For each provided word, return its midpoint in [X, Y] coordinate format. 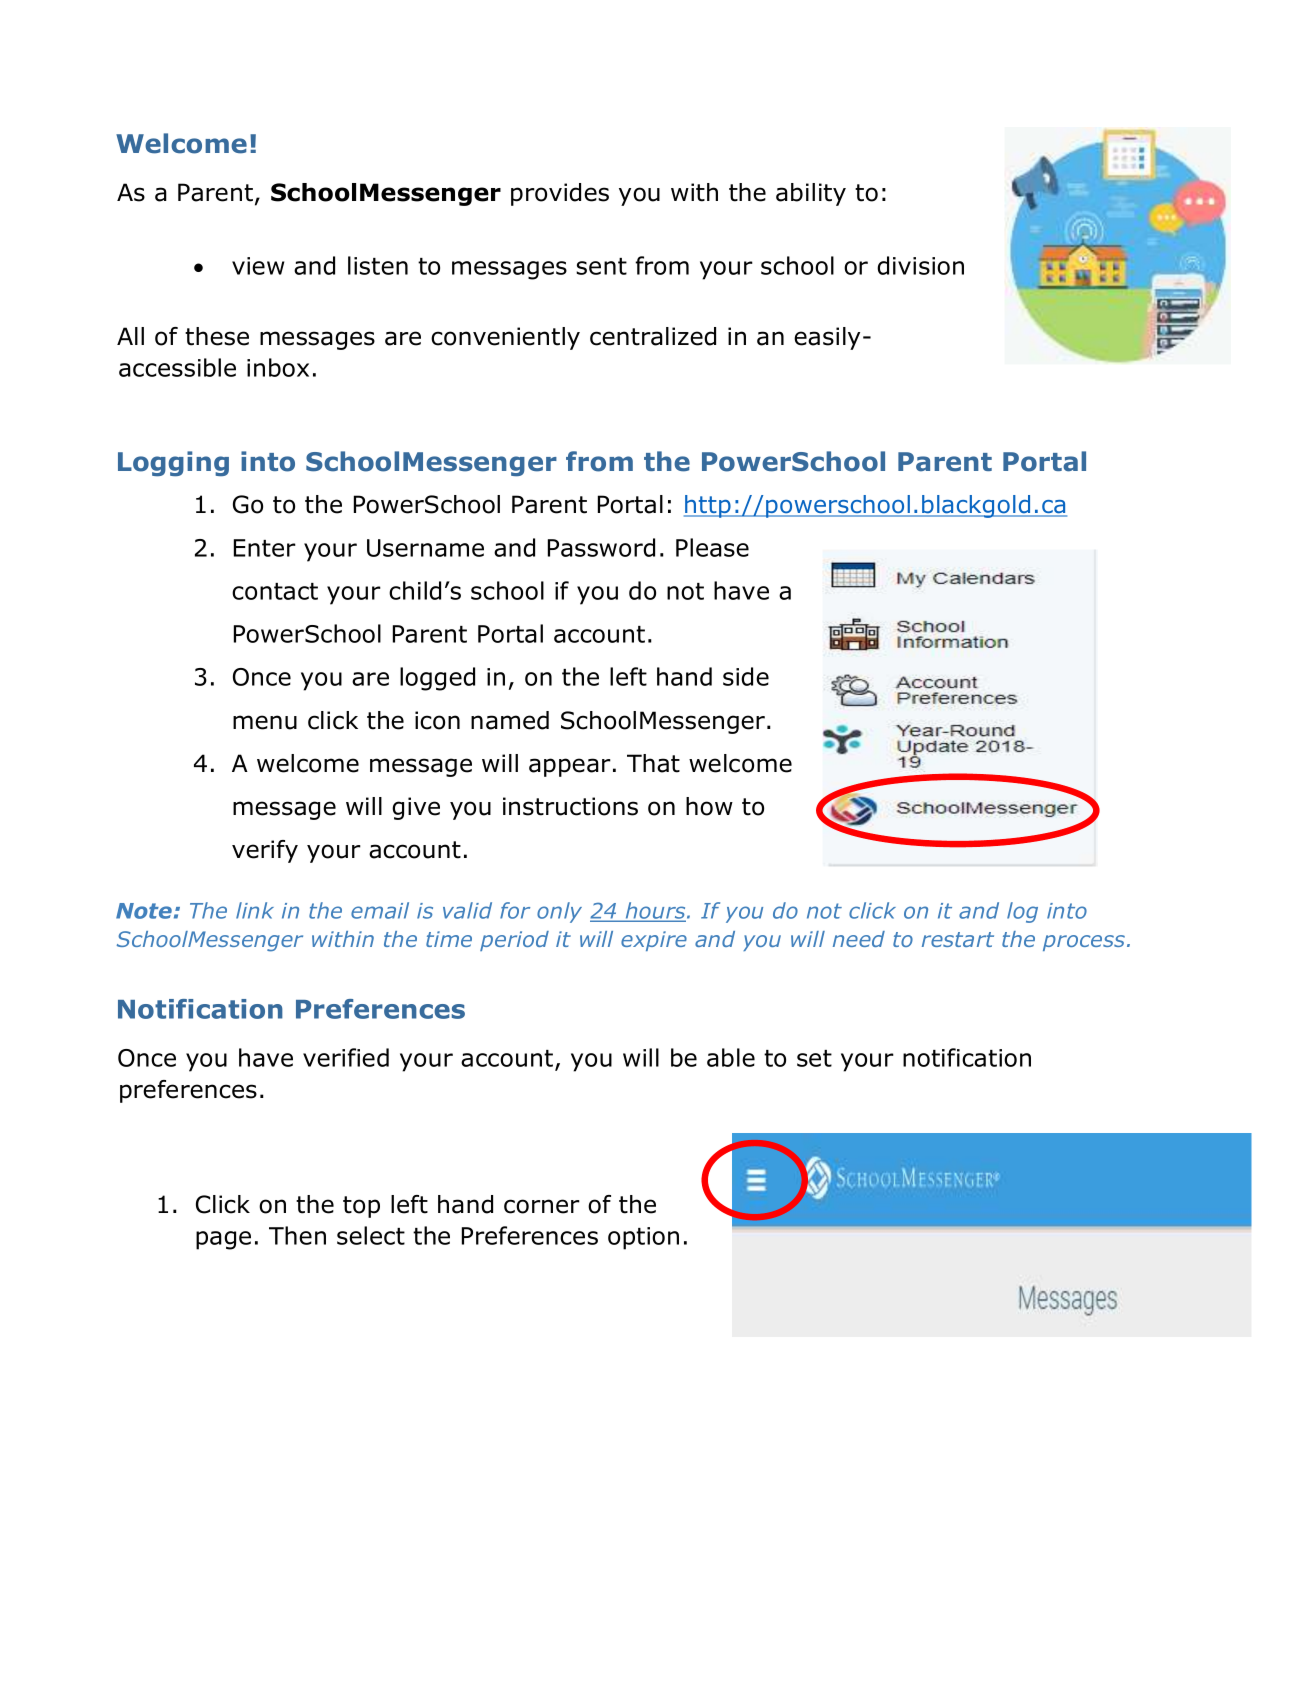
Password [601, 547]
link [255, 910]
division [920, 265]
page [223, 1240]
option [643, 1238]
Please [712, 547]
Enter [265, 548]
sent [601, 266]
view [258, 266]
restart [958, 939]
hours [655, 912]
